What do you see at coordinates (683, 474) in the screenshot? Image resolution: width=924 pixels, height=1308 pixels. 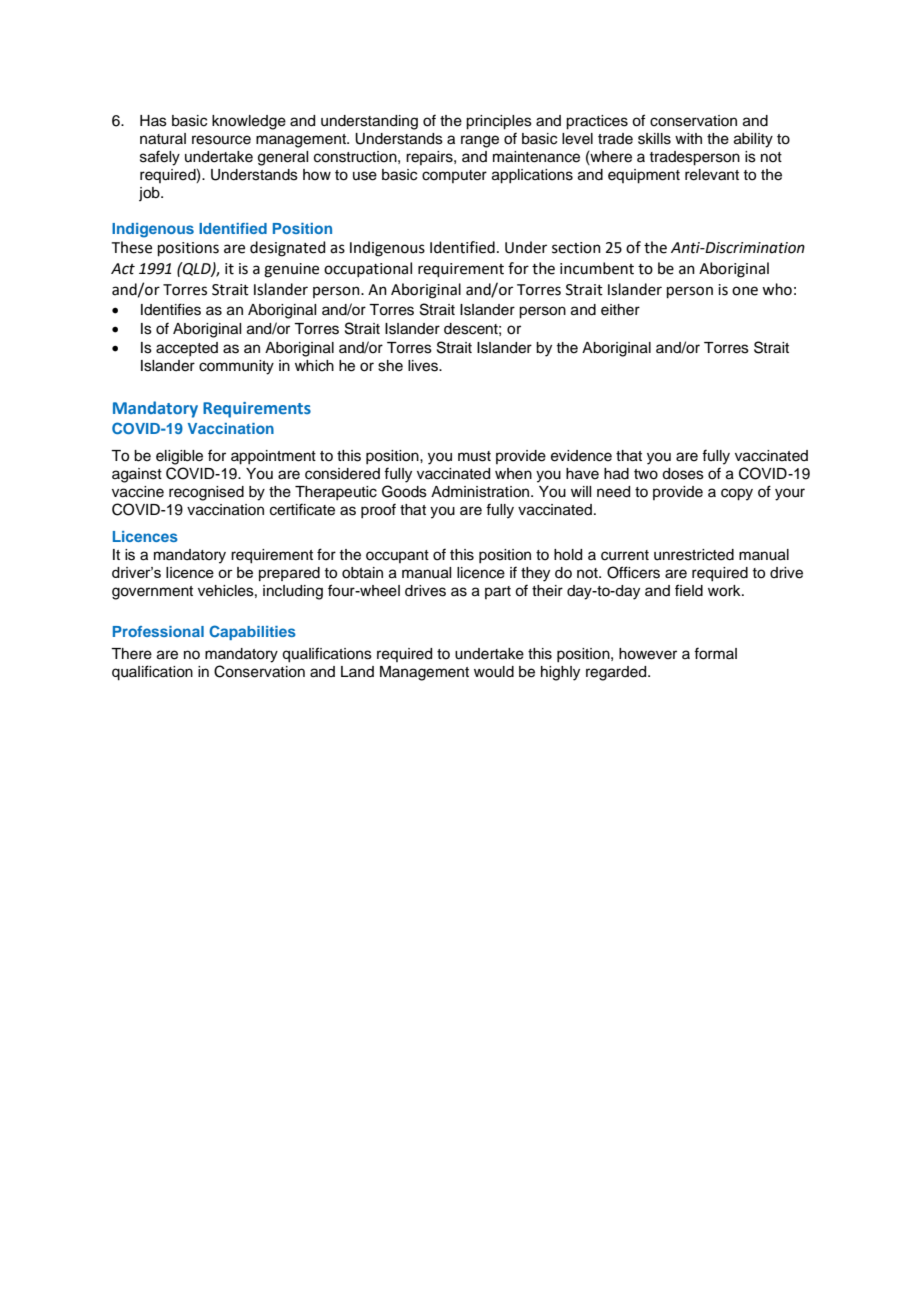 I see `doses` at bounding box center [683, 474].
